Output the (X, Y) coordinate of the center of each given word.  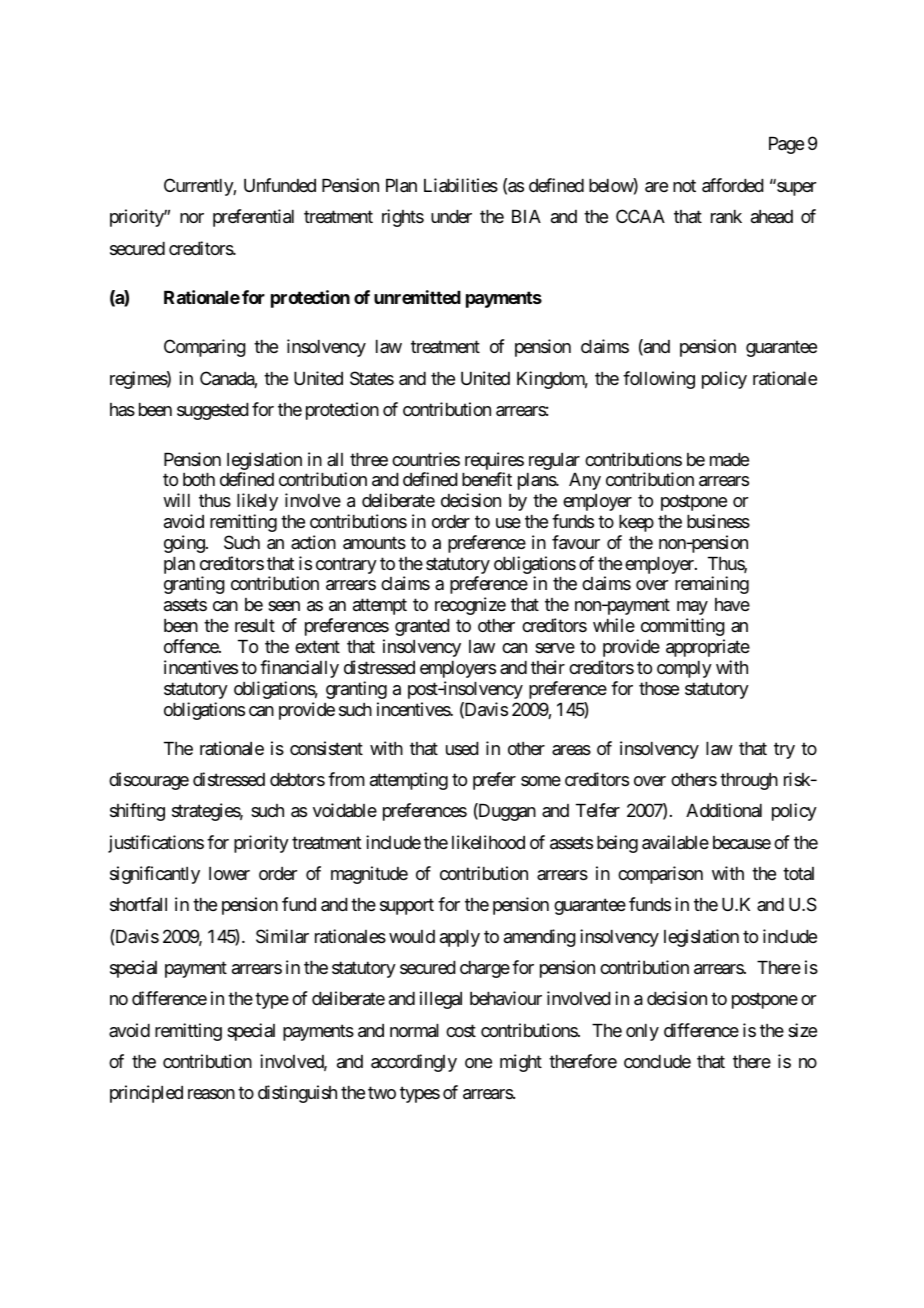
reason (211, 1094)
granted (422, 627)
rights (403, 218)
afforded (733, 185)
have (732, 604)
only (642, 1032)
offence (192, 646)
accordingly (414, 1063)
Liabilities (461, 185)
